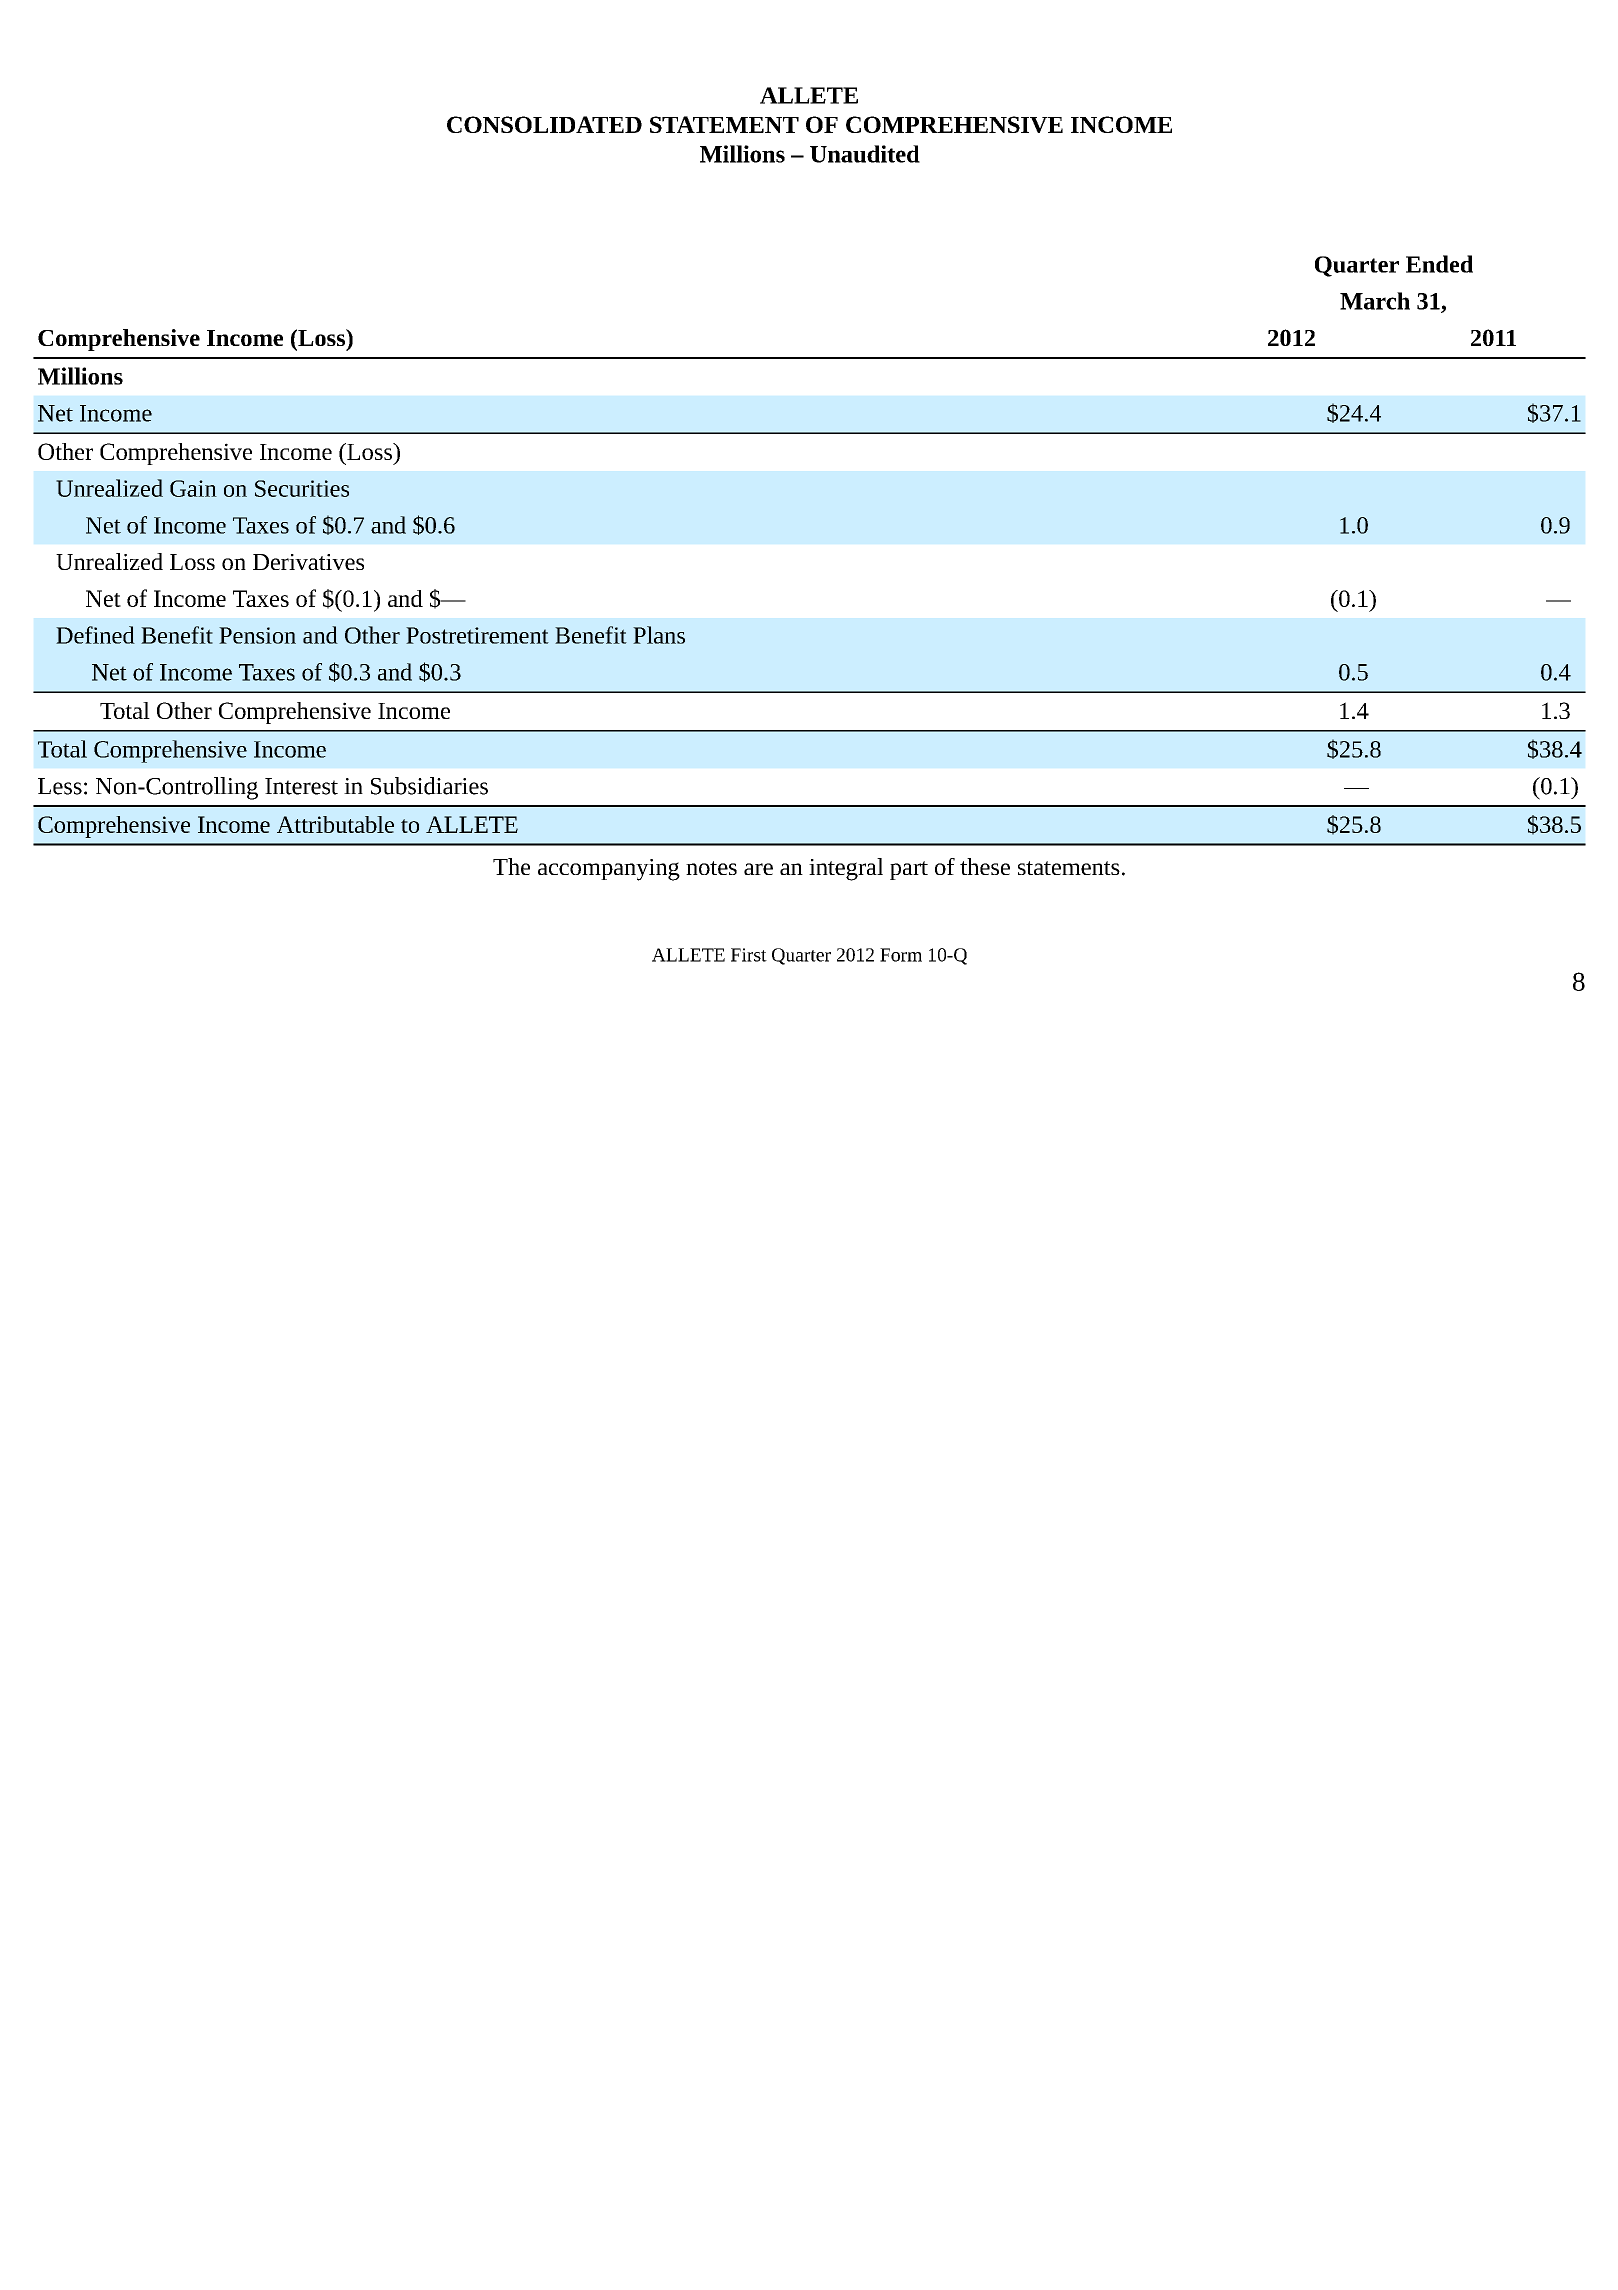 The width and height of the screenshot is (1618, 2290). I want to click on Ended, so click(1439, 264).
